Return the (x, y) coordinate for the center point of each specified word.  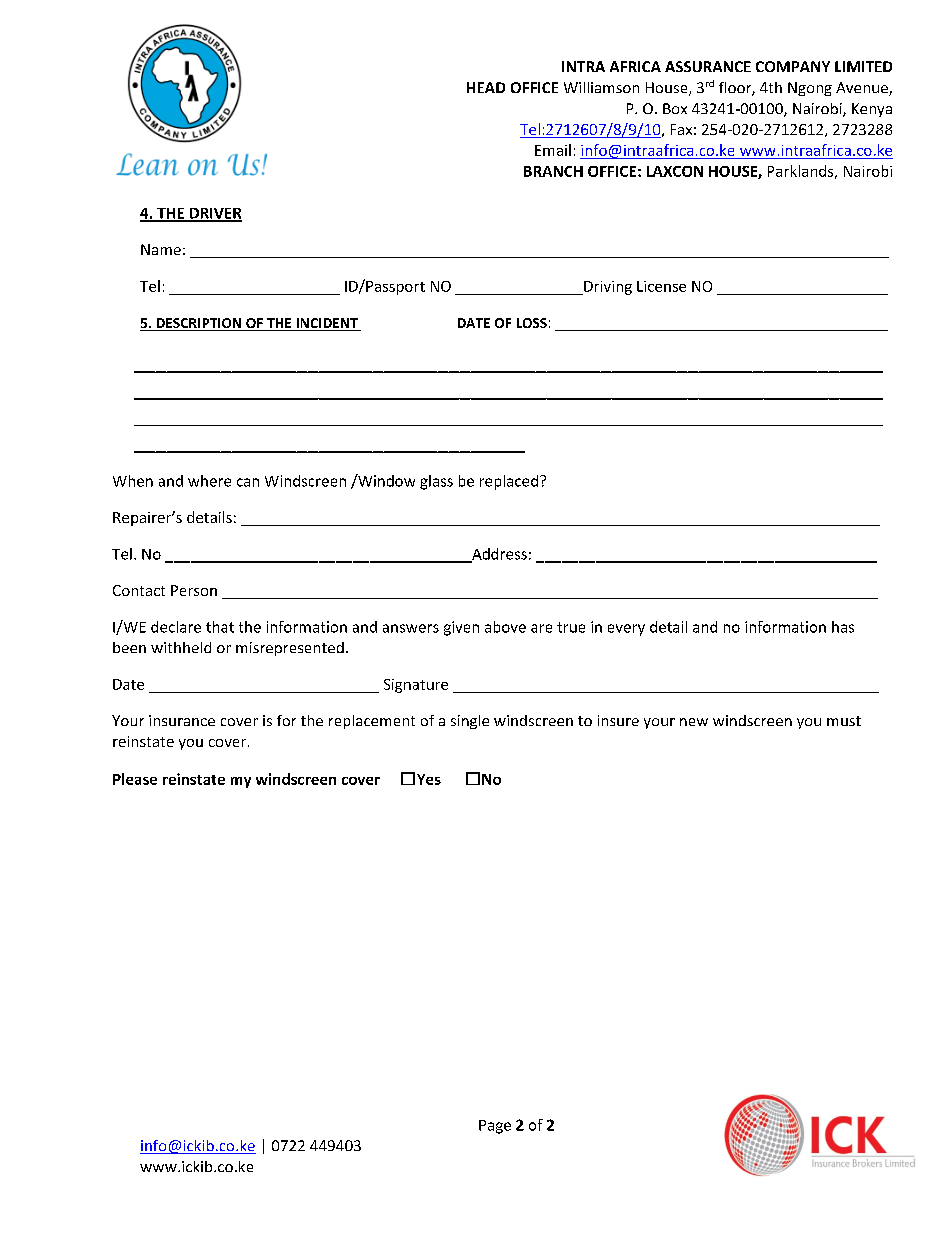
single (470, 722)
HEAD (486, 87)
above (505, 627)
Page (495, 1127)
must (844, 721)
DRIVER (214, 214)
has (843, 627)
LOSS (532, 323)
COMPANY (793, 66)
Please (135, 779)
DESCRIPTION (198, 324)
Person (194, 590)
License (661, 286)
